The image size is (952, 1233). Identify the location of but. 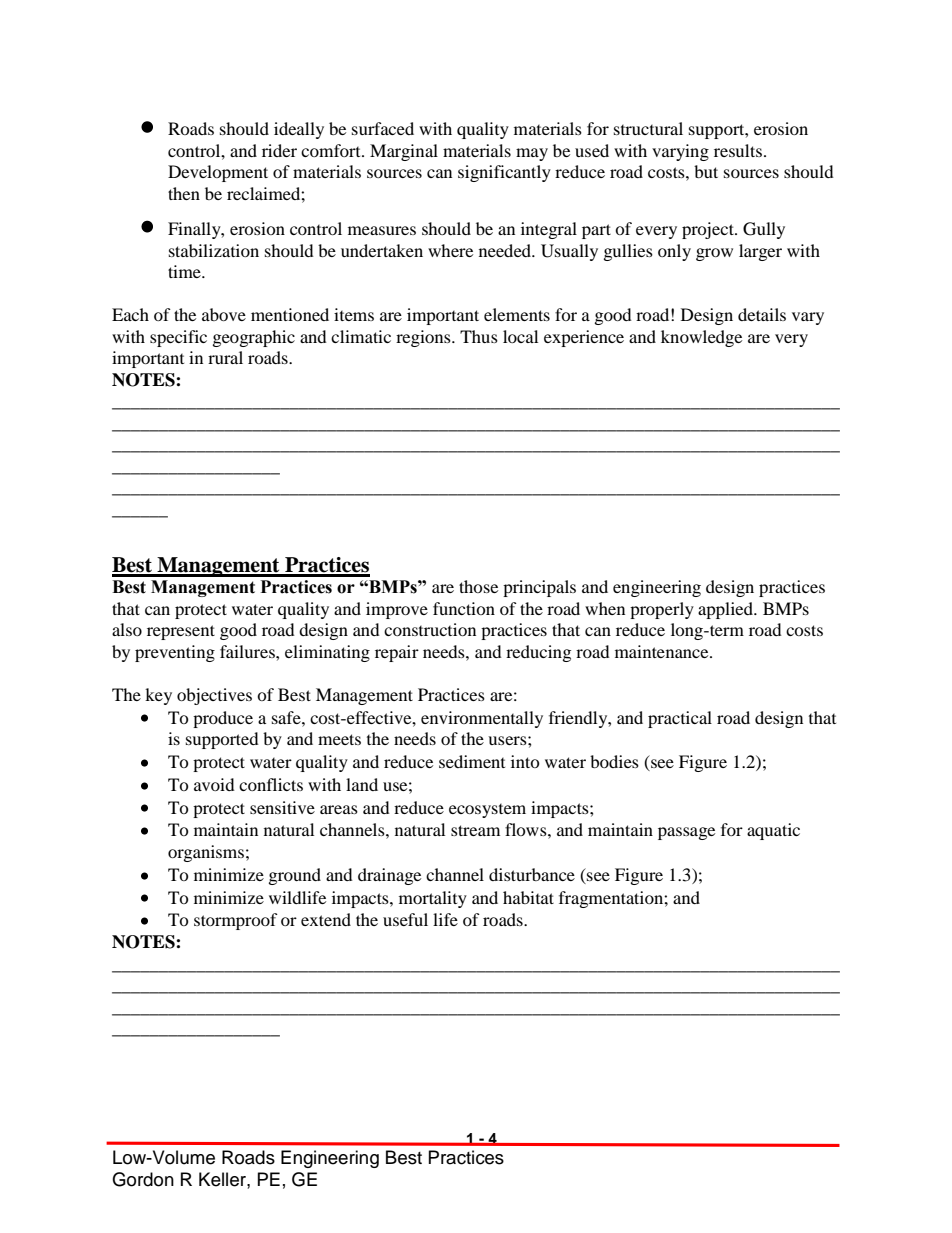
(706, 171).
